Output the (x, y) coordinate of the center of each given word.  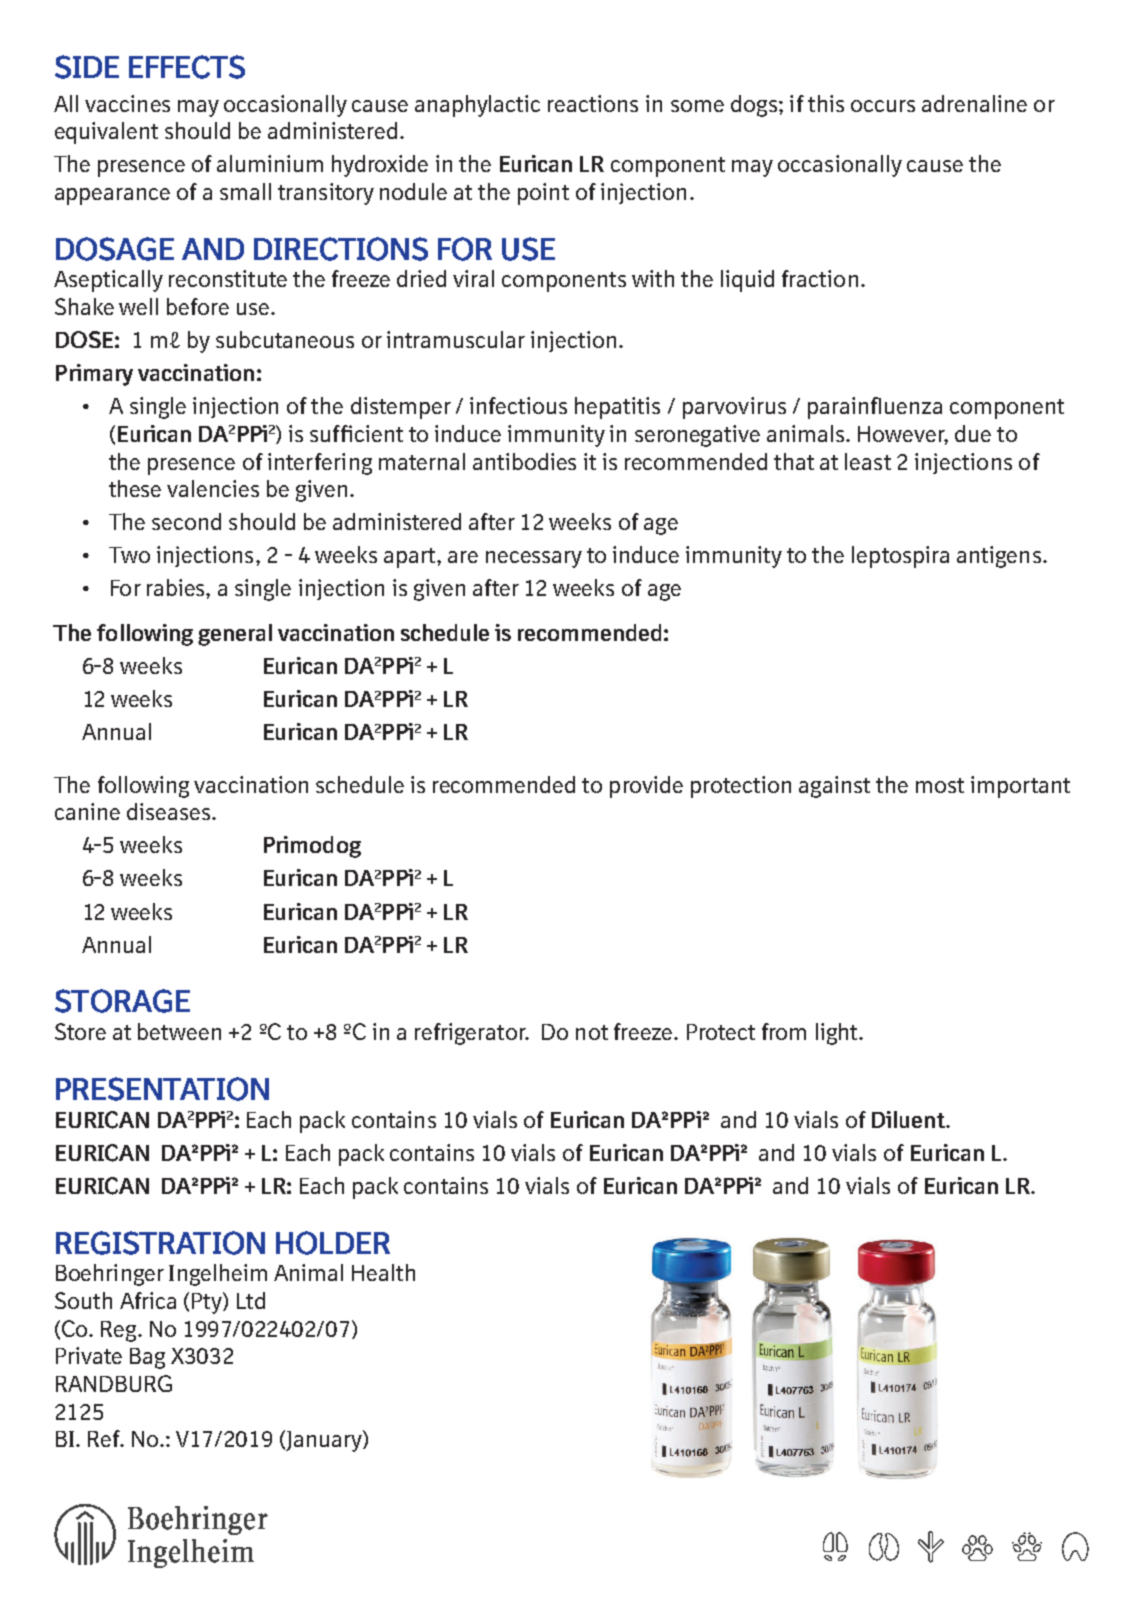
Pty (208, 1303)
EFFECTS (187, 67)
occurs (883, 106)
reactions (593, 103)
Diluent (909, 1119)
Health (383, 1272)
